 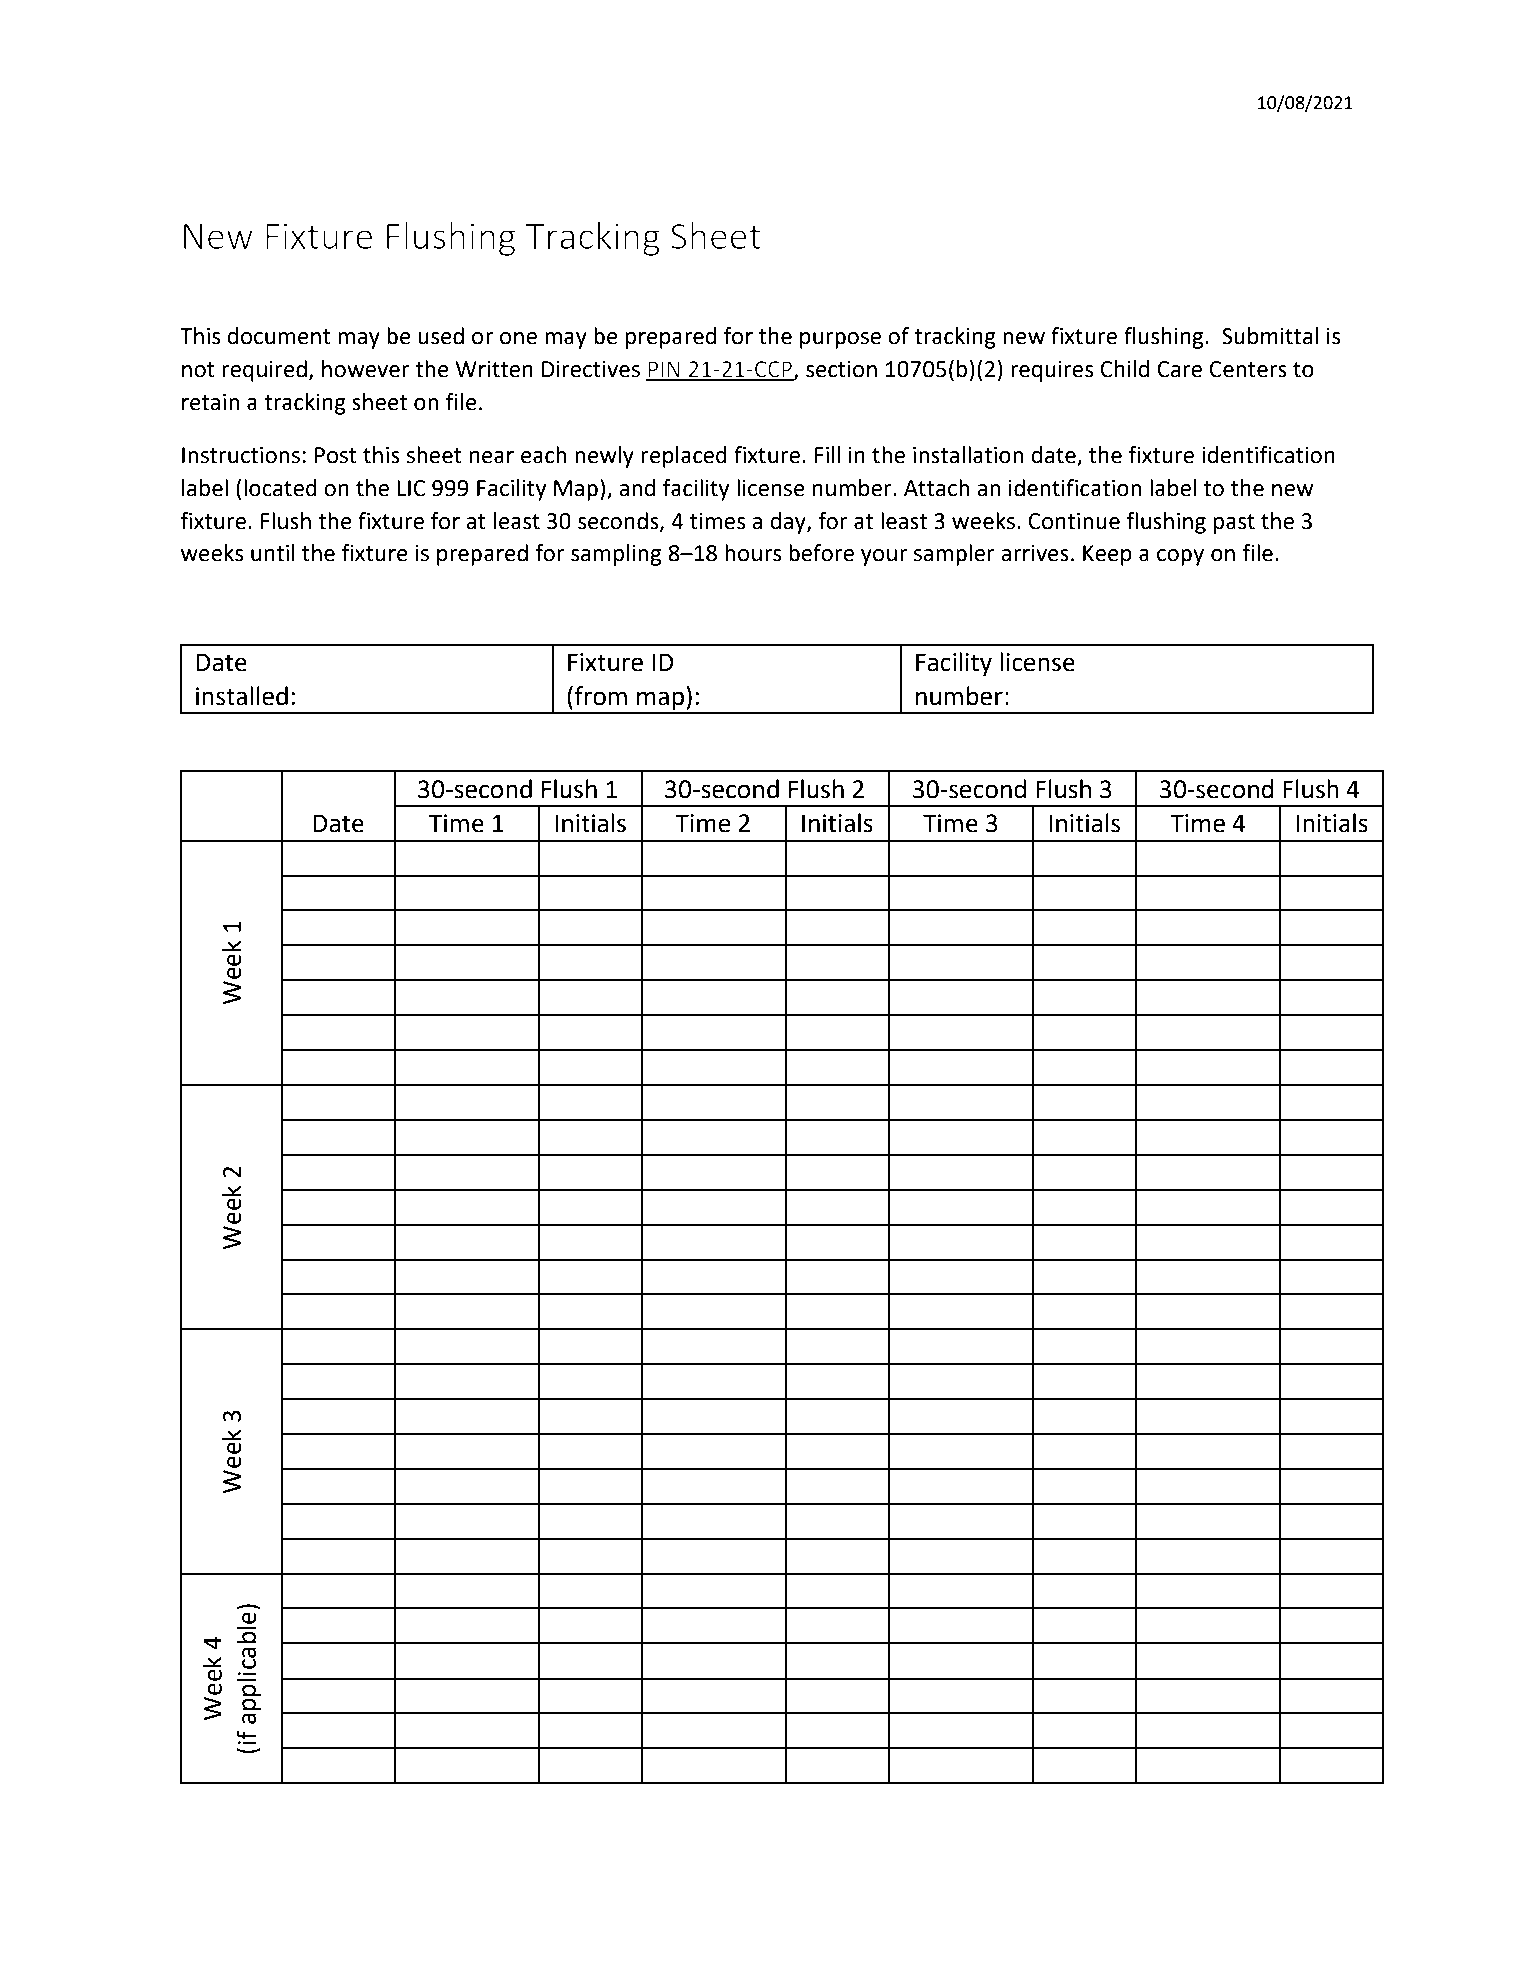 I want to click on Post, so click(x=336, y=455).
